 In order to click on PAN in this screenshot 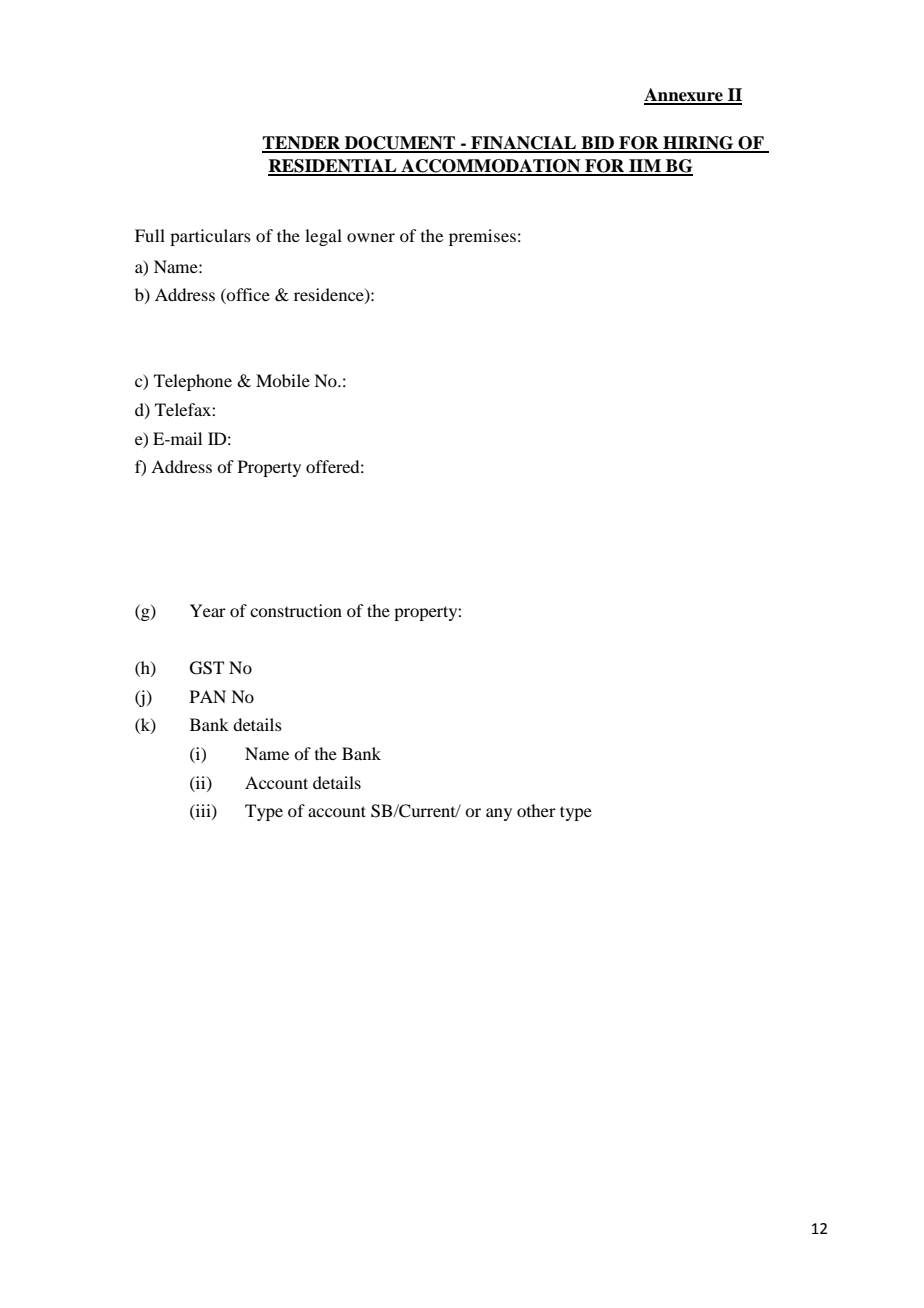, I will do `click(208, 696)`.
